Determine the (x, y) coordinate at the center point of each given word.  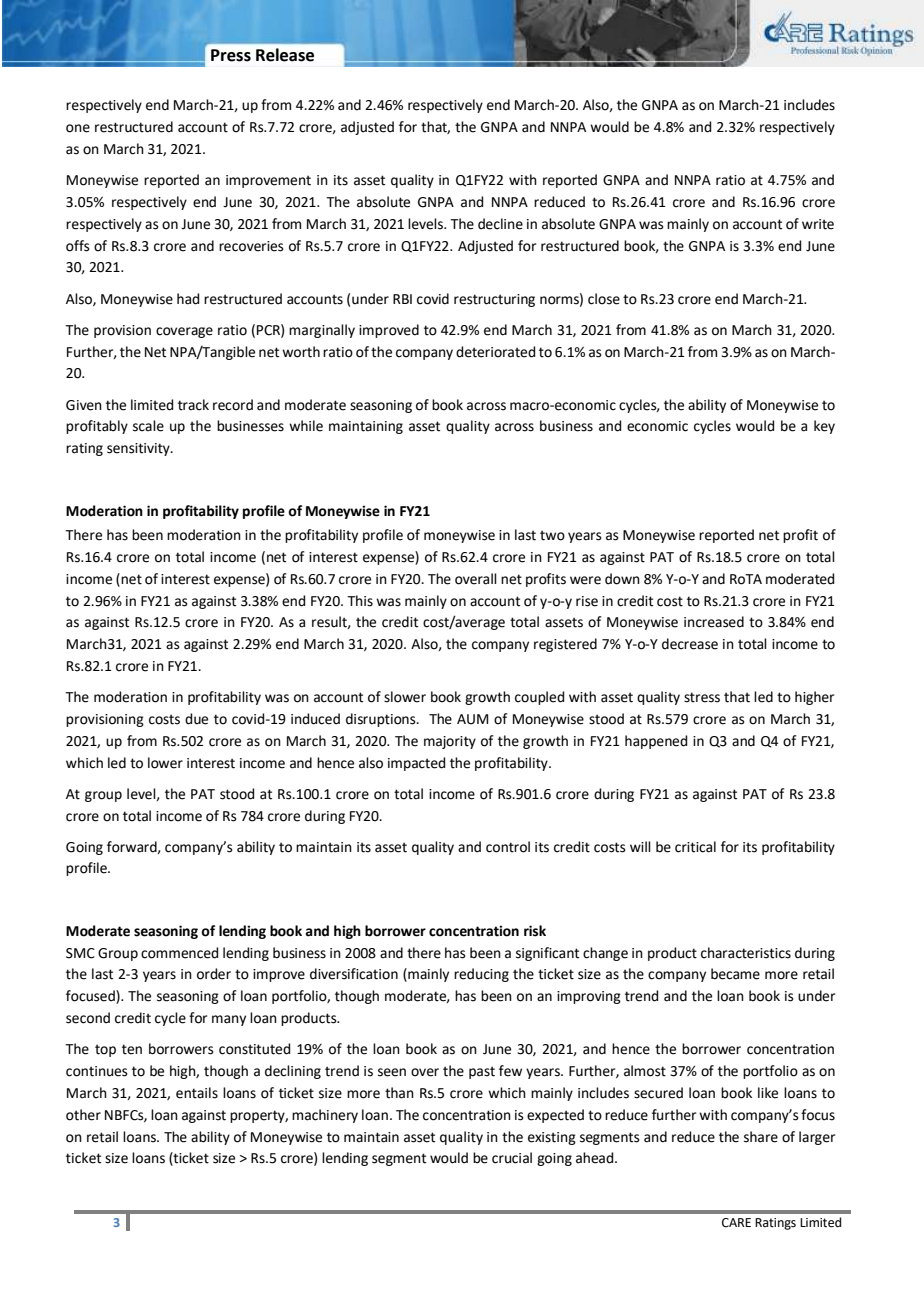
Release (285, 55)
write (818, 224)
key (824, 427)
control (508, 847)
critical (695, 847)
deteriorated (495, 352)
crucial (512, 1158)
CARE (736, 1223)
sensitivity (139, 449)
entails (197, 1093)
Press (231, 55)
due (196, 719)
